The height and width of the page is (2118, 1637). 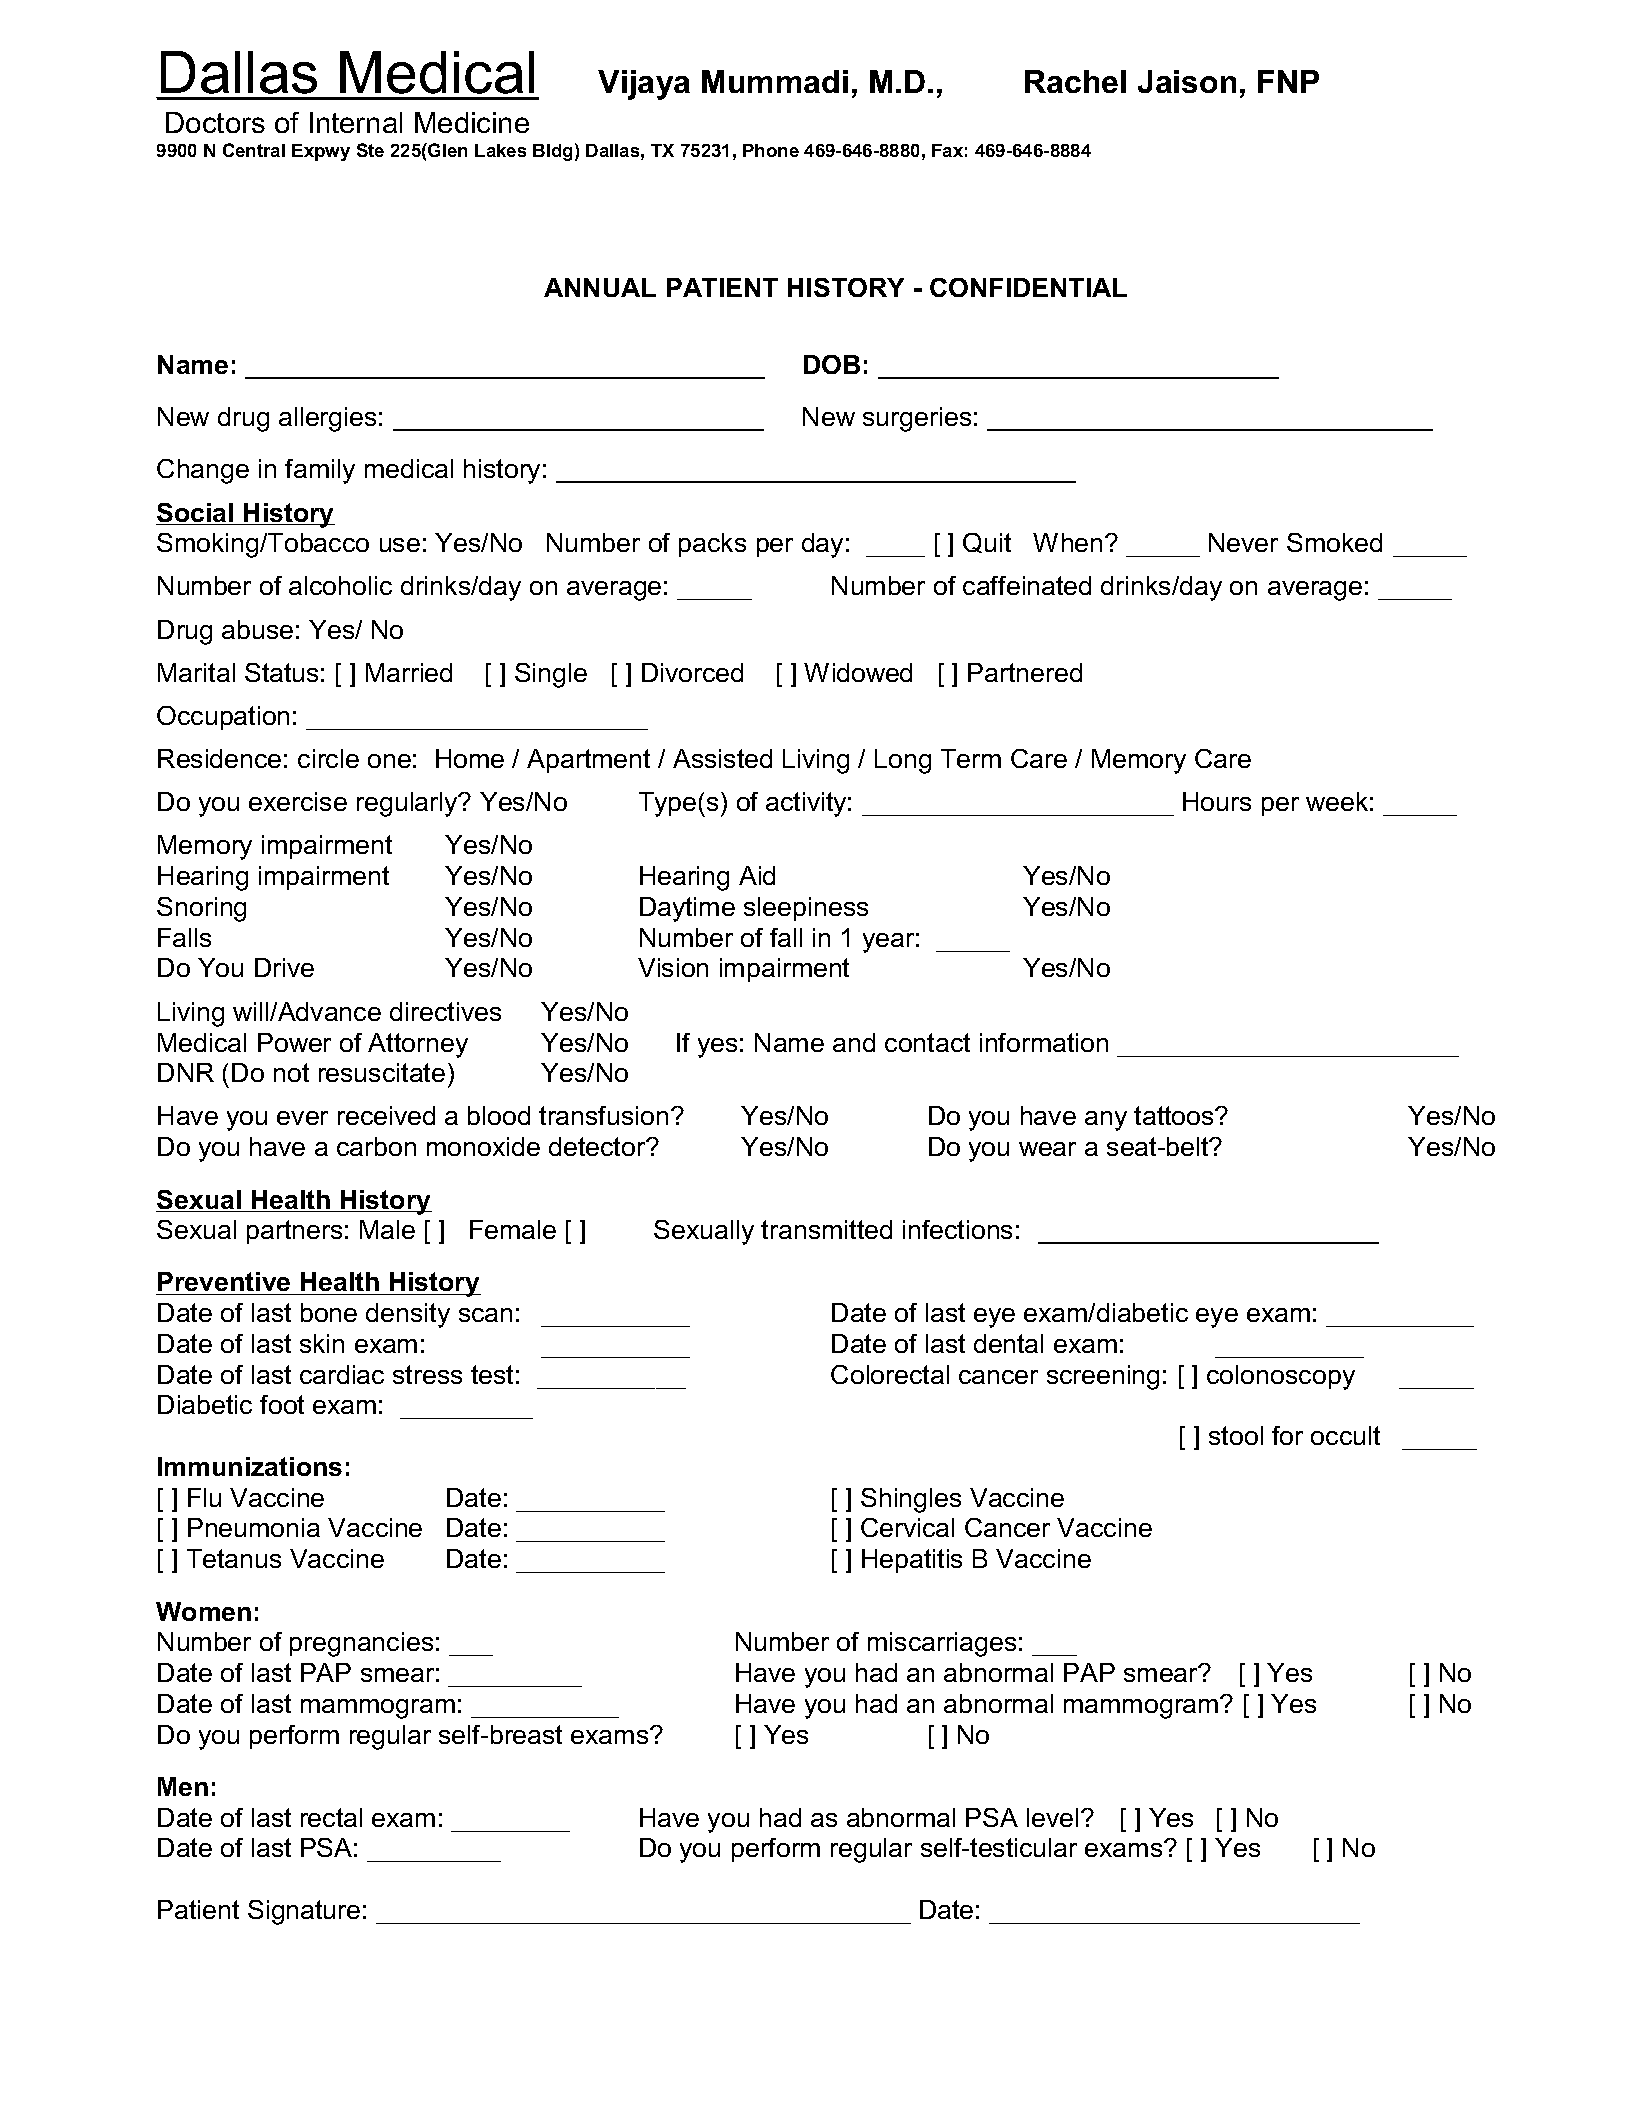 What do you see at coordinates (942, 1644) in the page?
I see `miscarriages` at bounding box center [942, 1644].
